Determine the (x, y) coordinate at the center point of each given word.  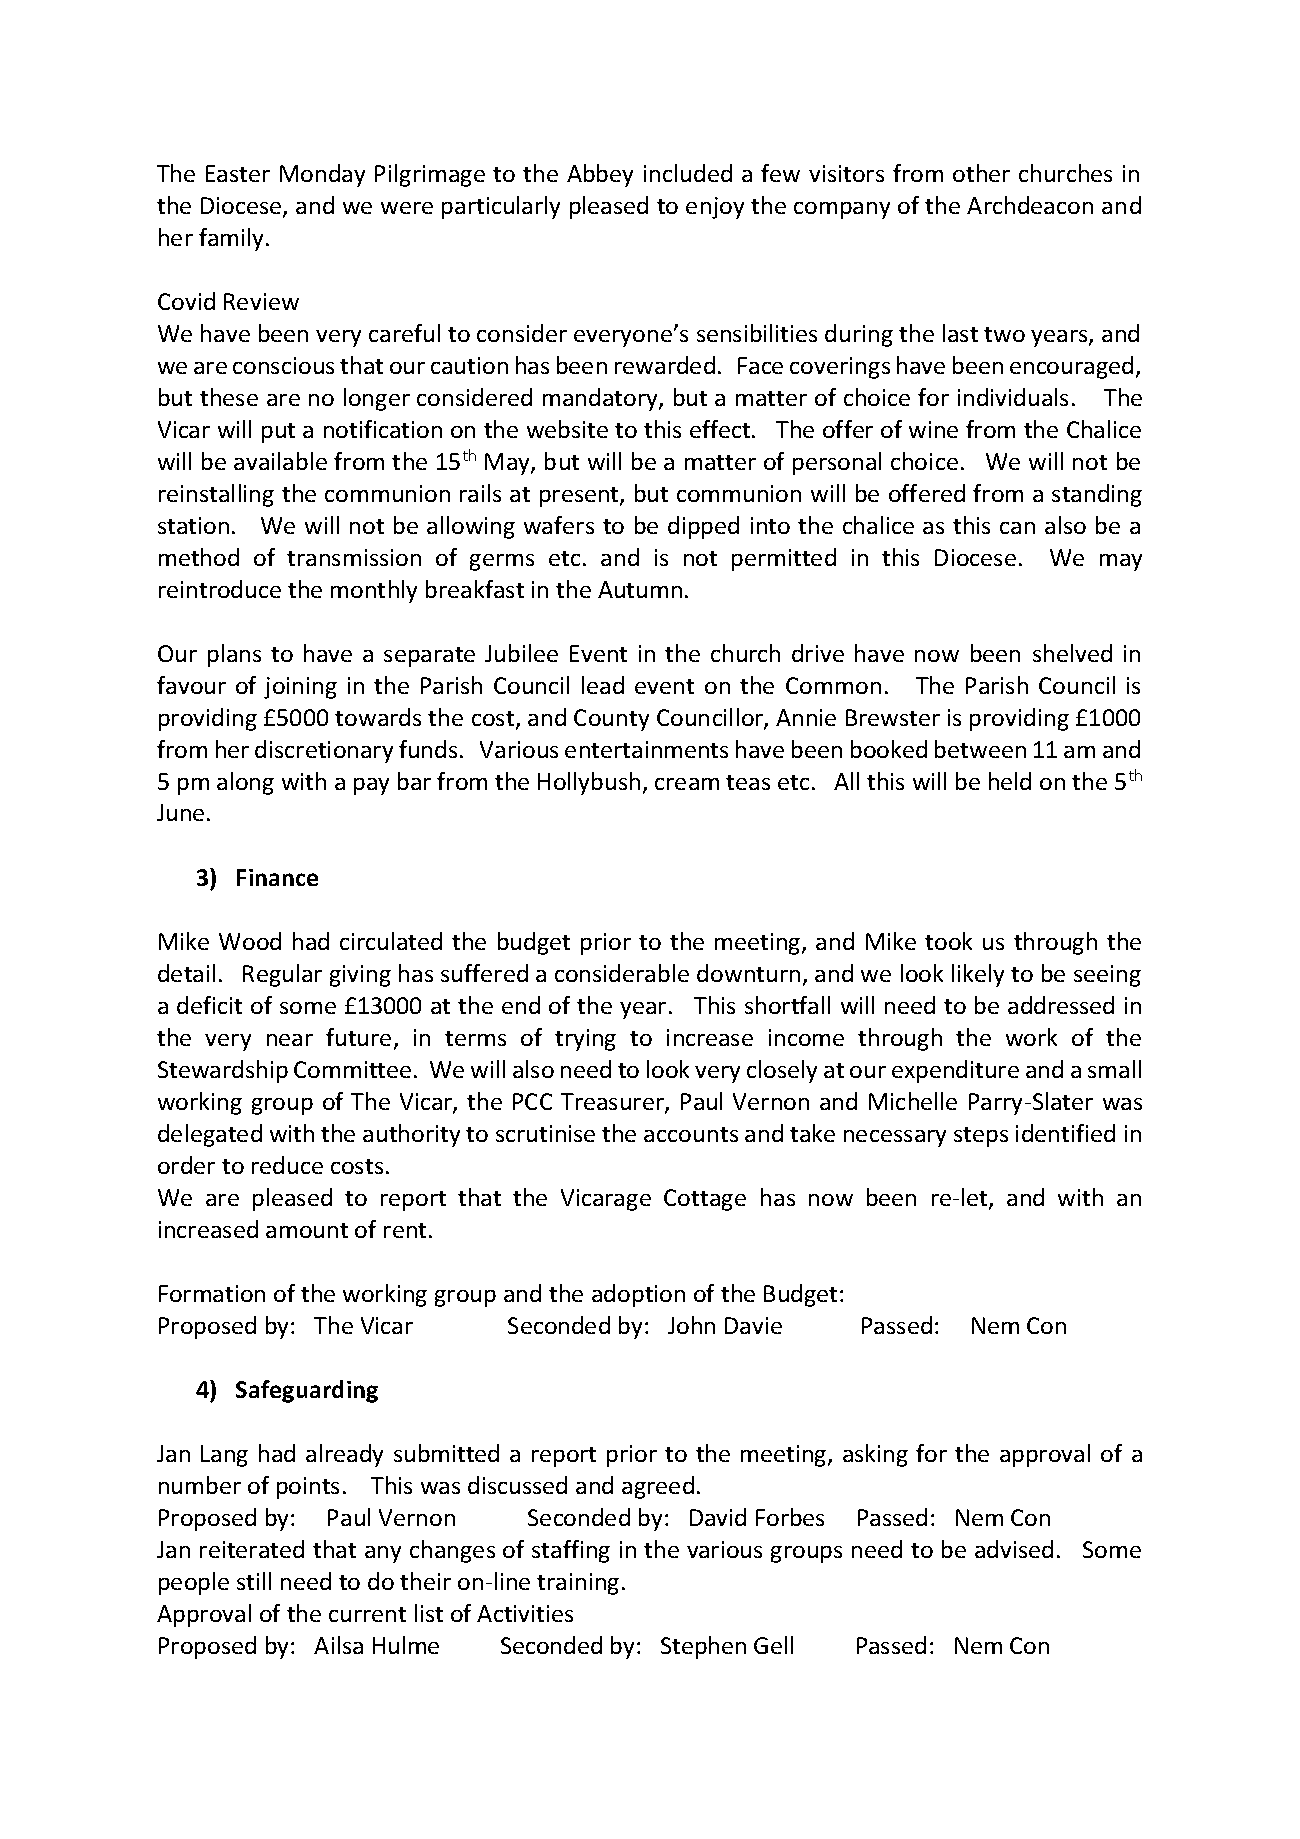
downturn (748, 973)
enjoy (715, 208)
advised (1014, 1549)
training (578, 1584)
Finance (277, 877)
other (981, 173)
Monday (322, 175)
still (254, 1581)
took (948, 941)
